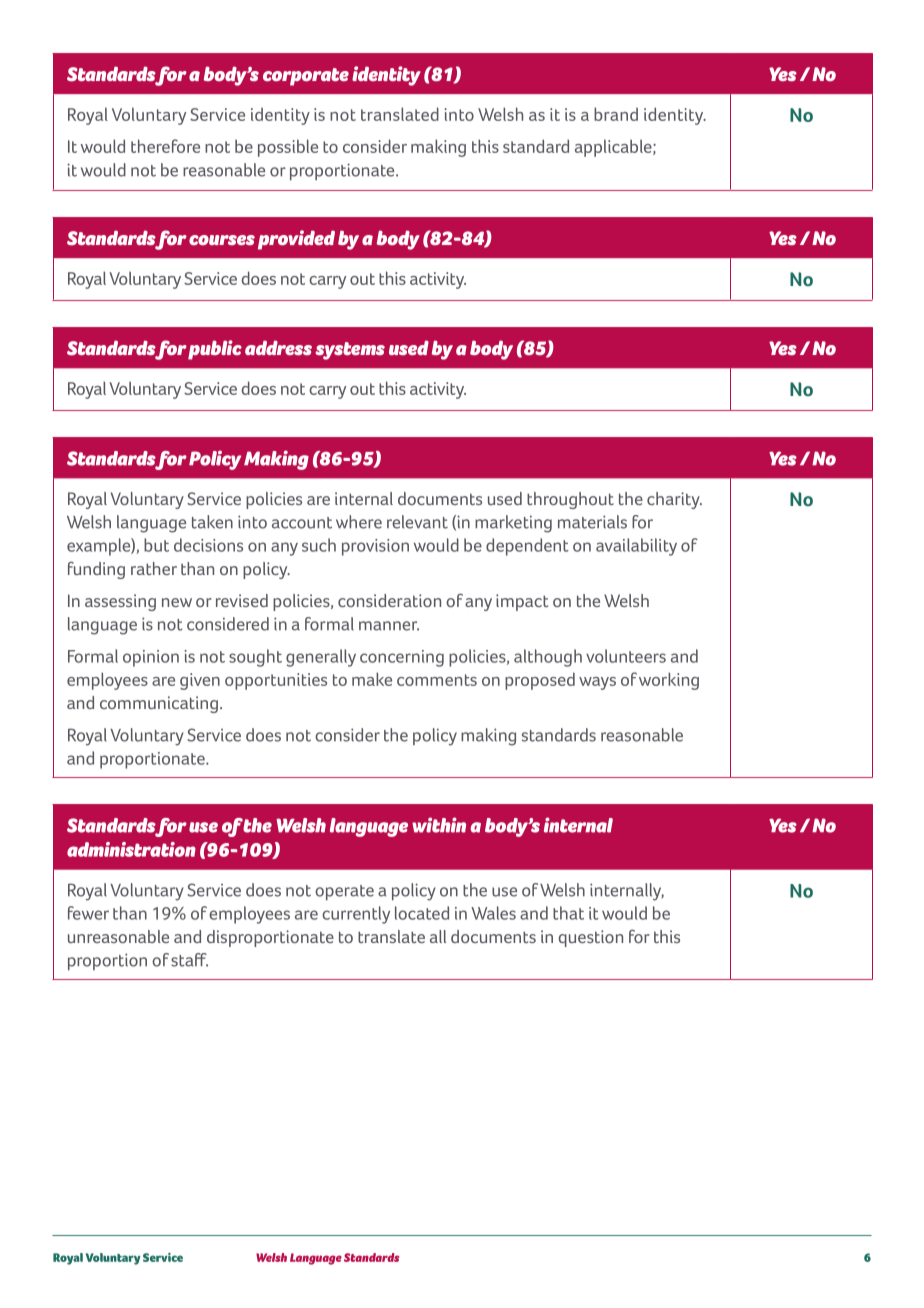  What do you see at coordinates (306, 77) in the image?
I see `corporate` at bounding box center [306, 77].
